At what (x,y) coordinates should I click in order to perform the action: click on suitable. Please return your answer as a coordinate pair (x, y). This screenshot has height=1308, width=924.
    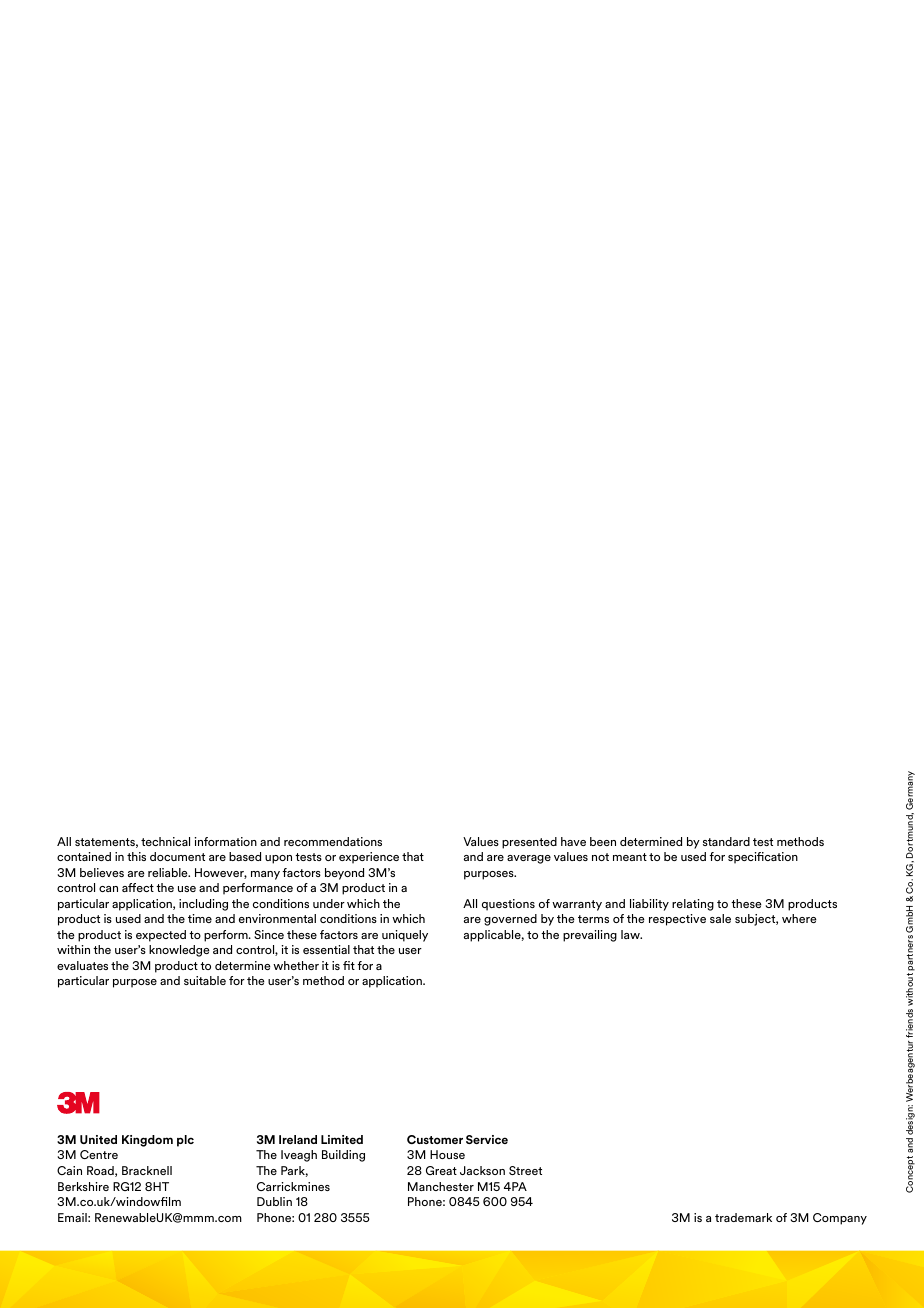
    Looking at the image, I should click on (205, 980).
